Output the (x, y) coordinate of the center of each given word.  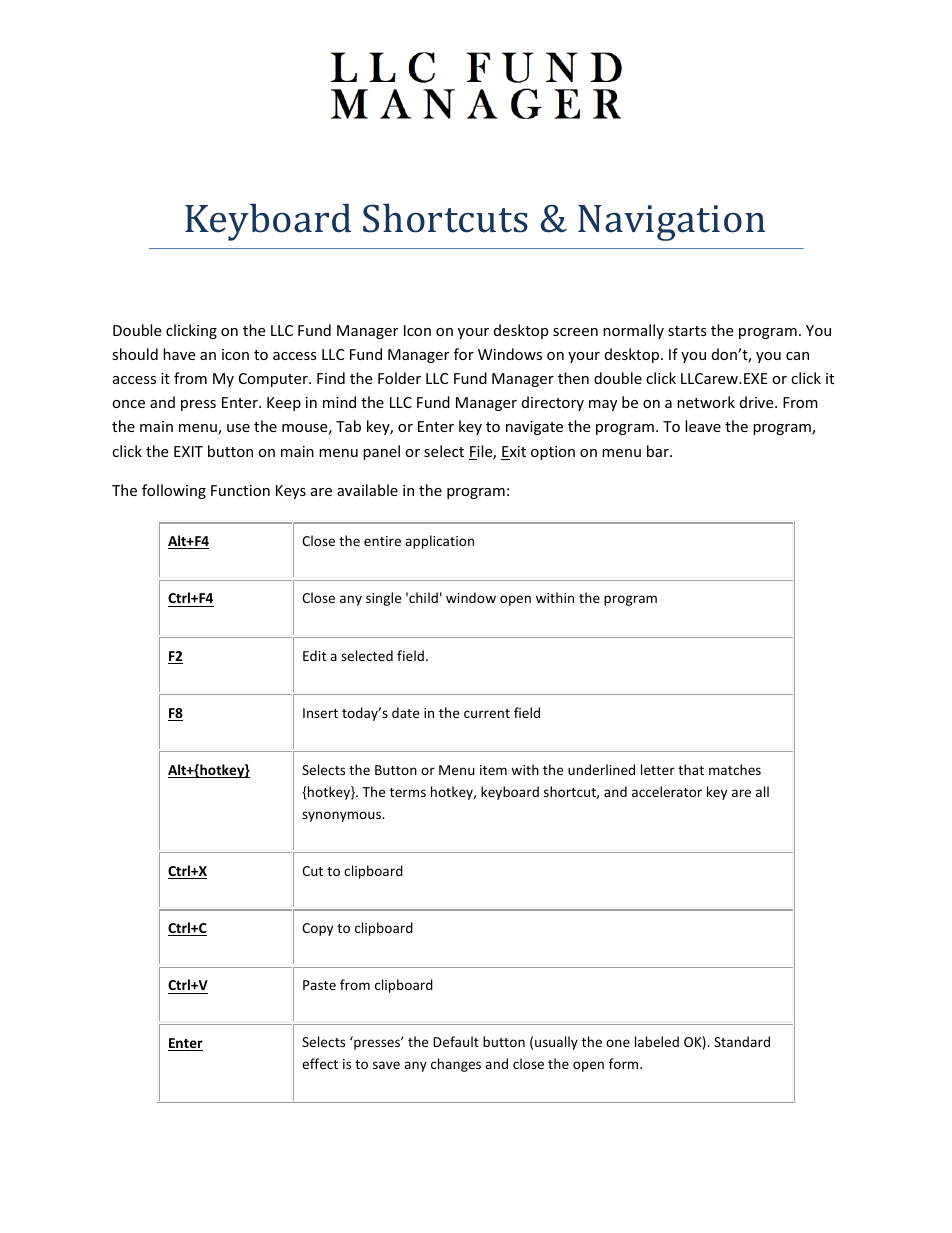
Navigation (671, 223)
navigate (534, 428)
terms (408, 792)
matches (735, 769)
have (179, 354)
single (383, 599)
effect (320, 1063)
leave (703, 426)
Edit (314, 655)
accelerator (667, 791)
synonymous (342, 816)
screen (575, 332)
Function (240, 490)
